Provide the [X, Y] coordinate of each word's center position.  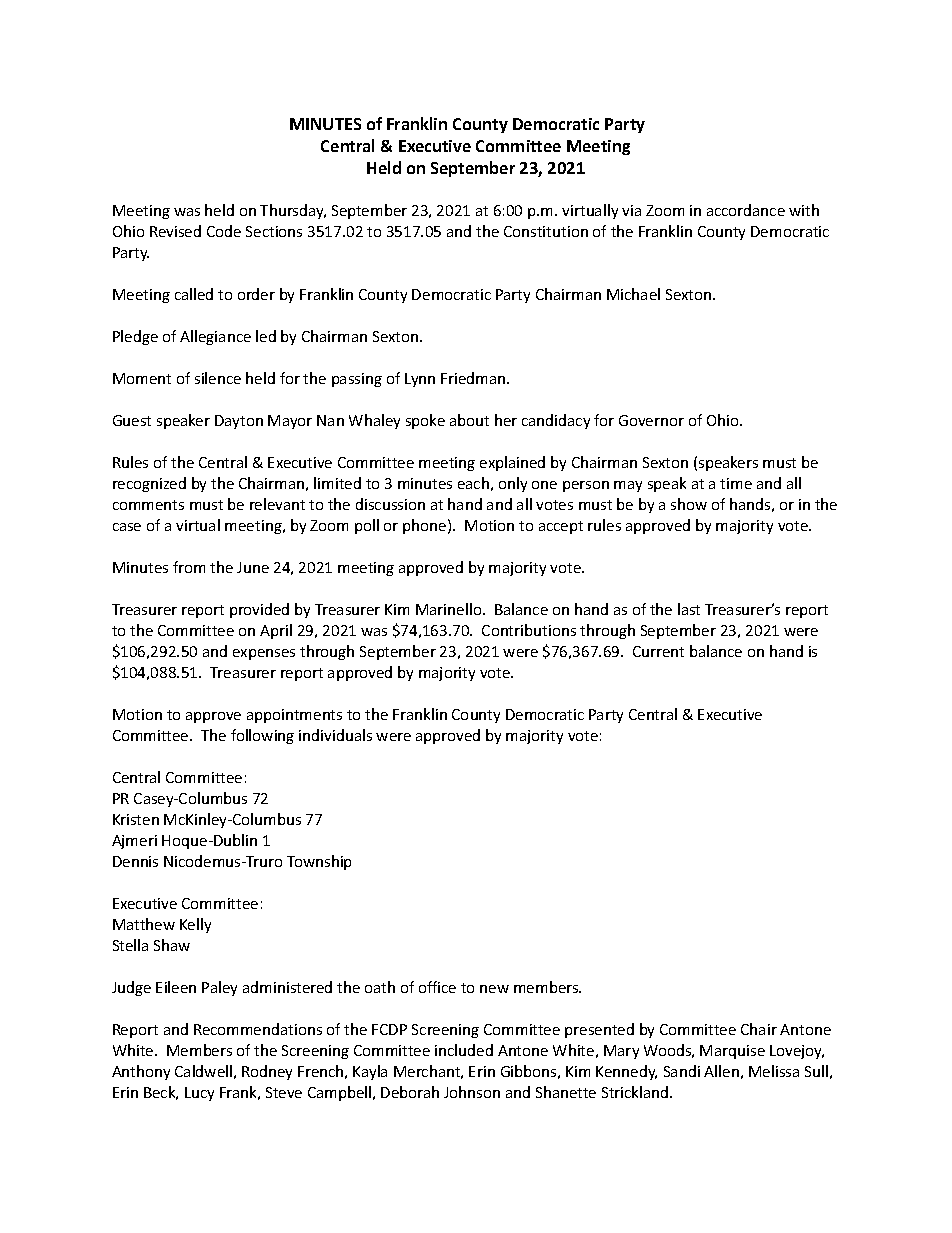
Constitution [546, 231]
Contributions [529, 630]
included [464, 1050]
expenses [264, 654]
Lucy [199, 1094]
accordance [746, 210]
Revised [175, 231]
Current [658, 651]
